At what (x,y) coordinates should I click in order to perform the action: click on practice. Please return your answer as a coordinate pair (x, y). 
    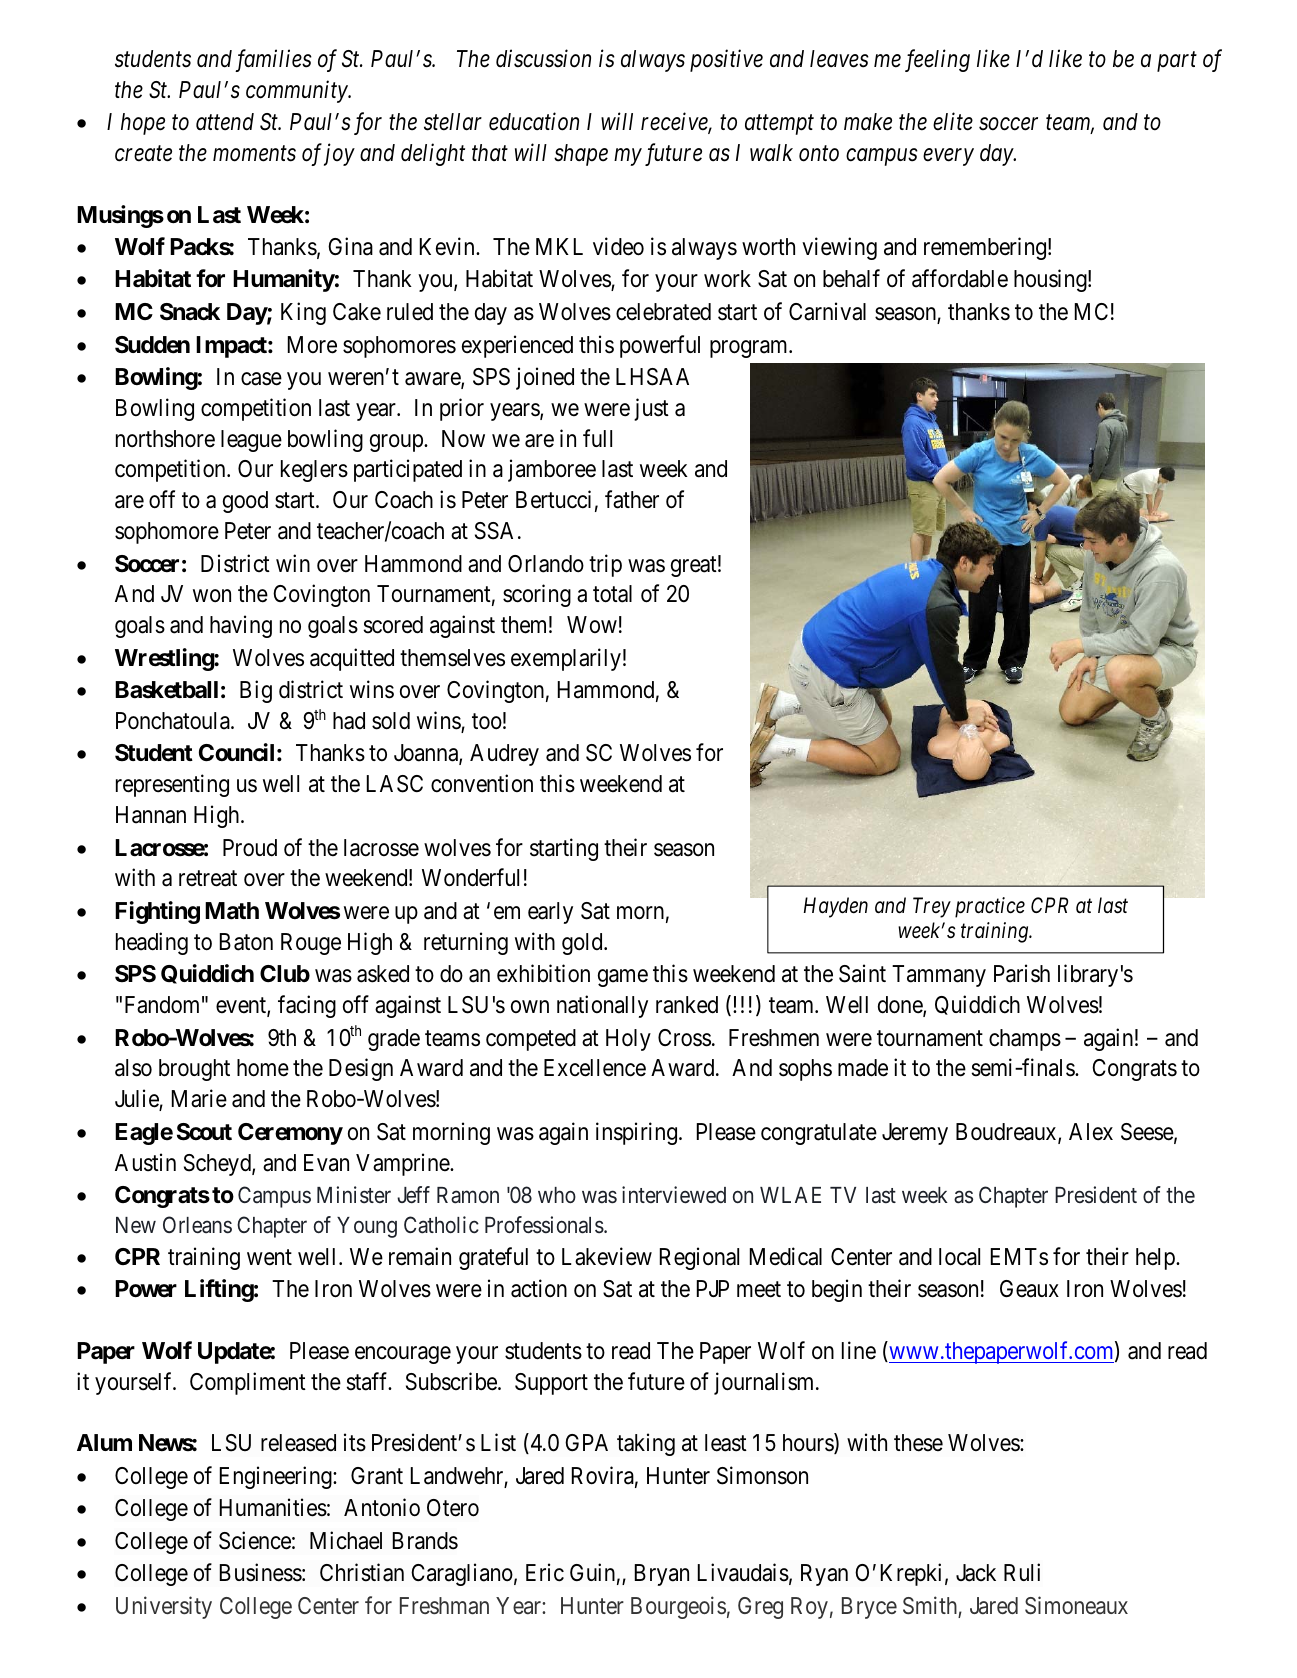
    Looking at the image, I should click on (990, 907).
